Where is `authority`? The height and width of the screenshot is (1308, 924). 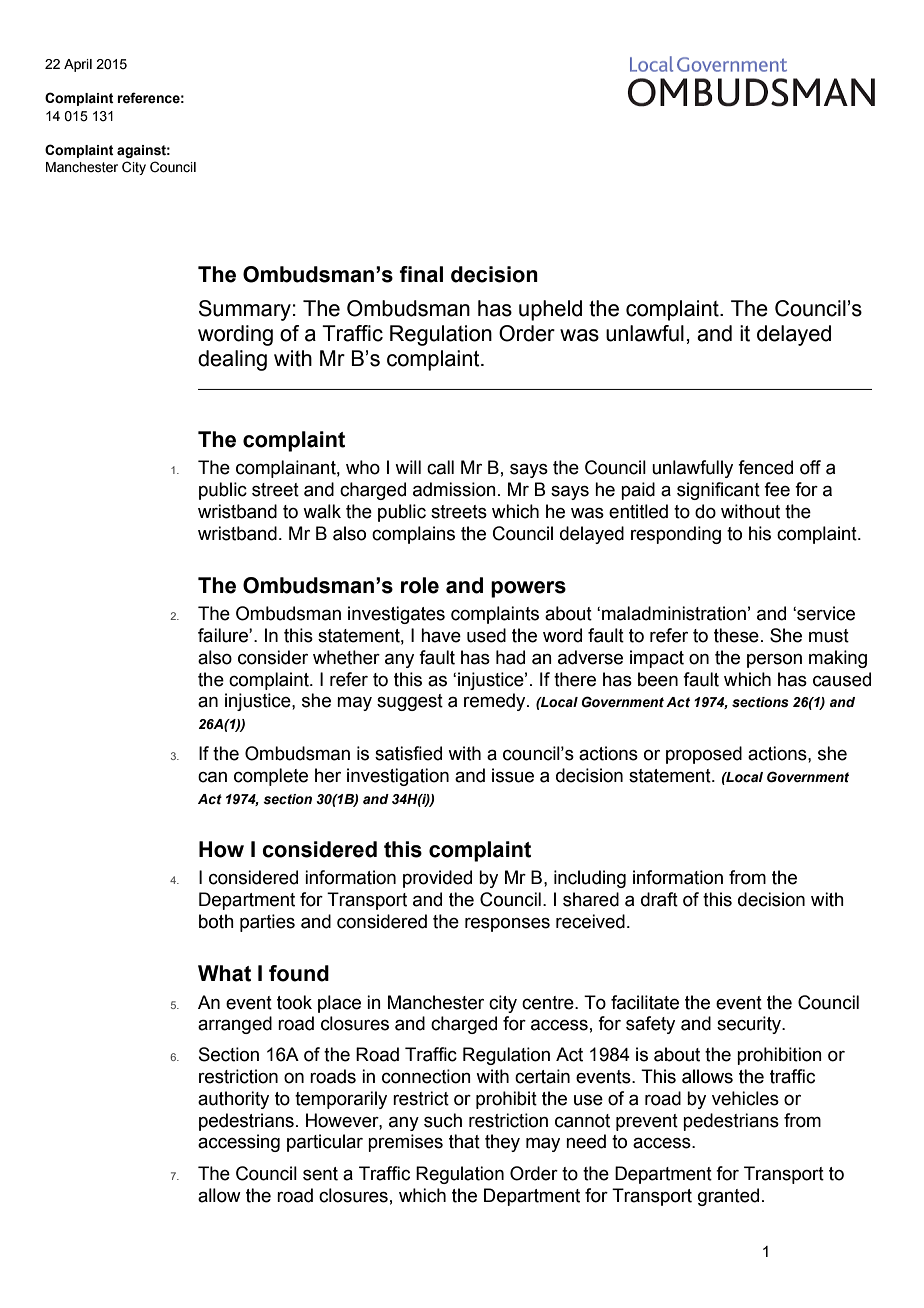 authority is located at coordinates (233, 1100).
